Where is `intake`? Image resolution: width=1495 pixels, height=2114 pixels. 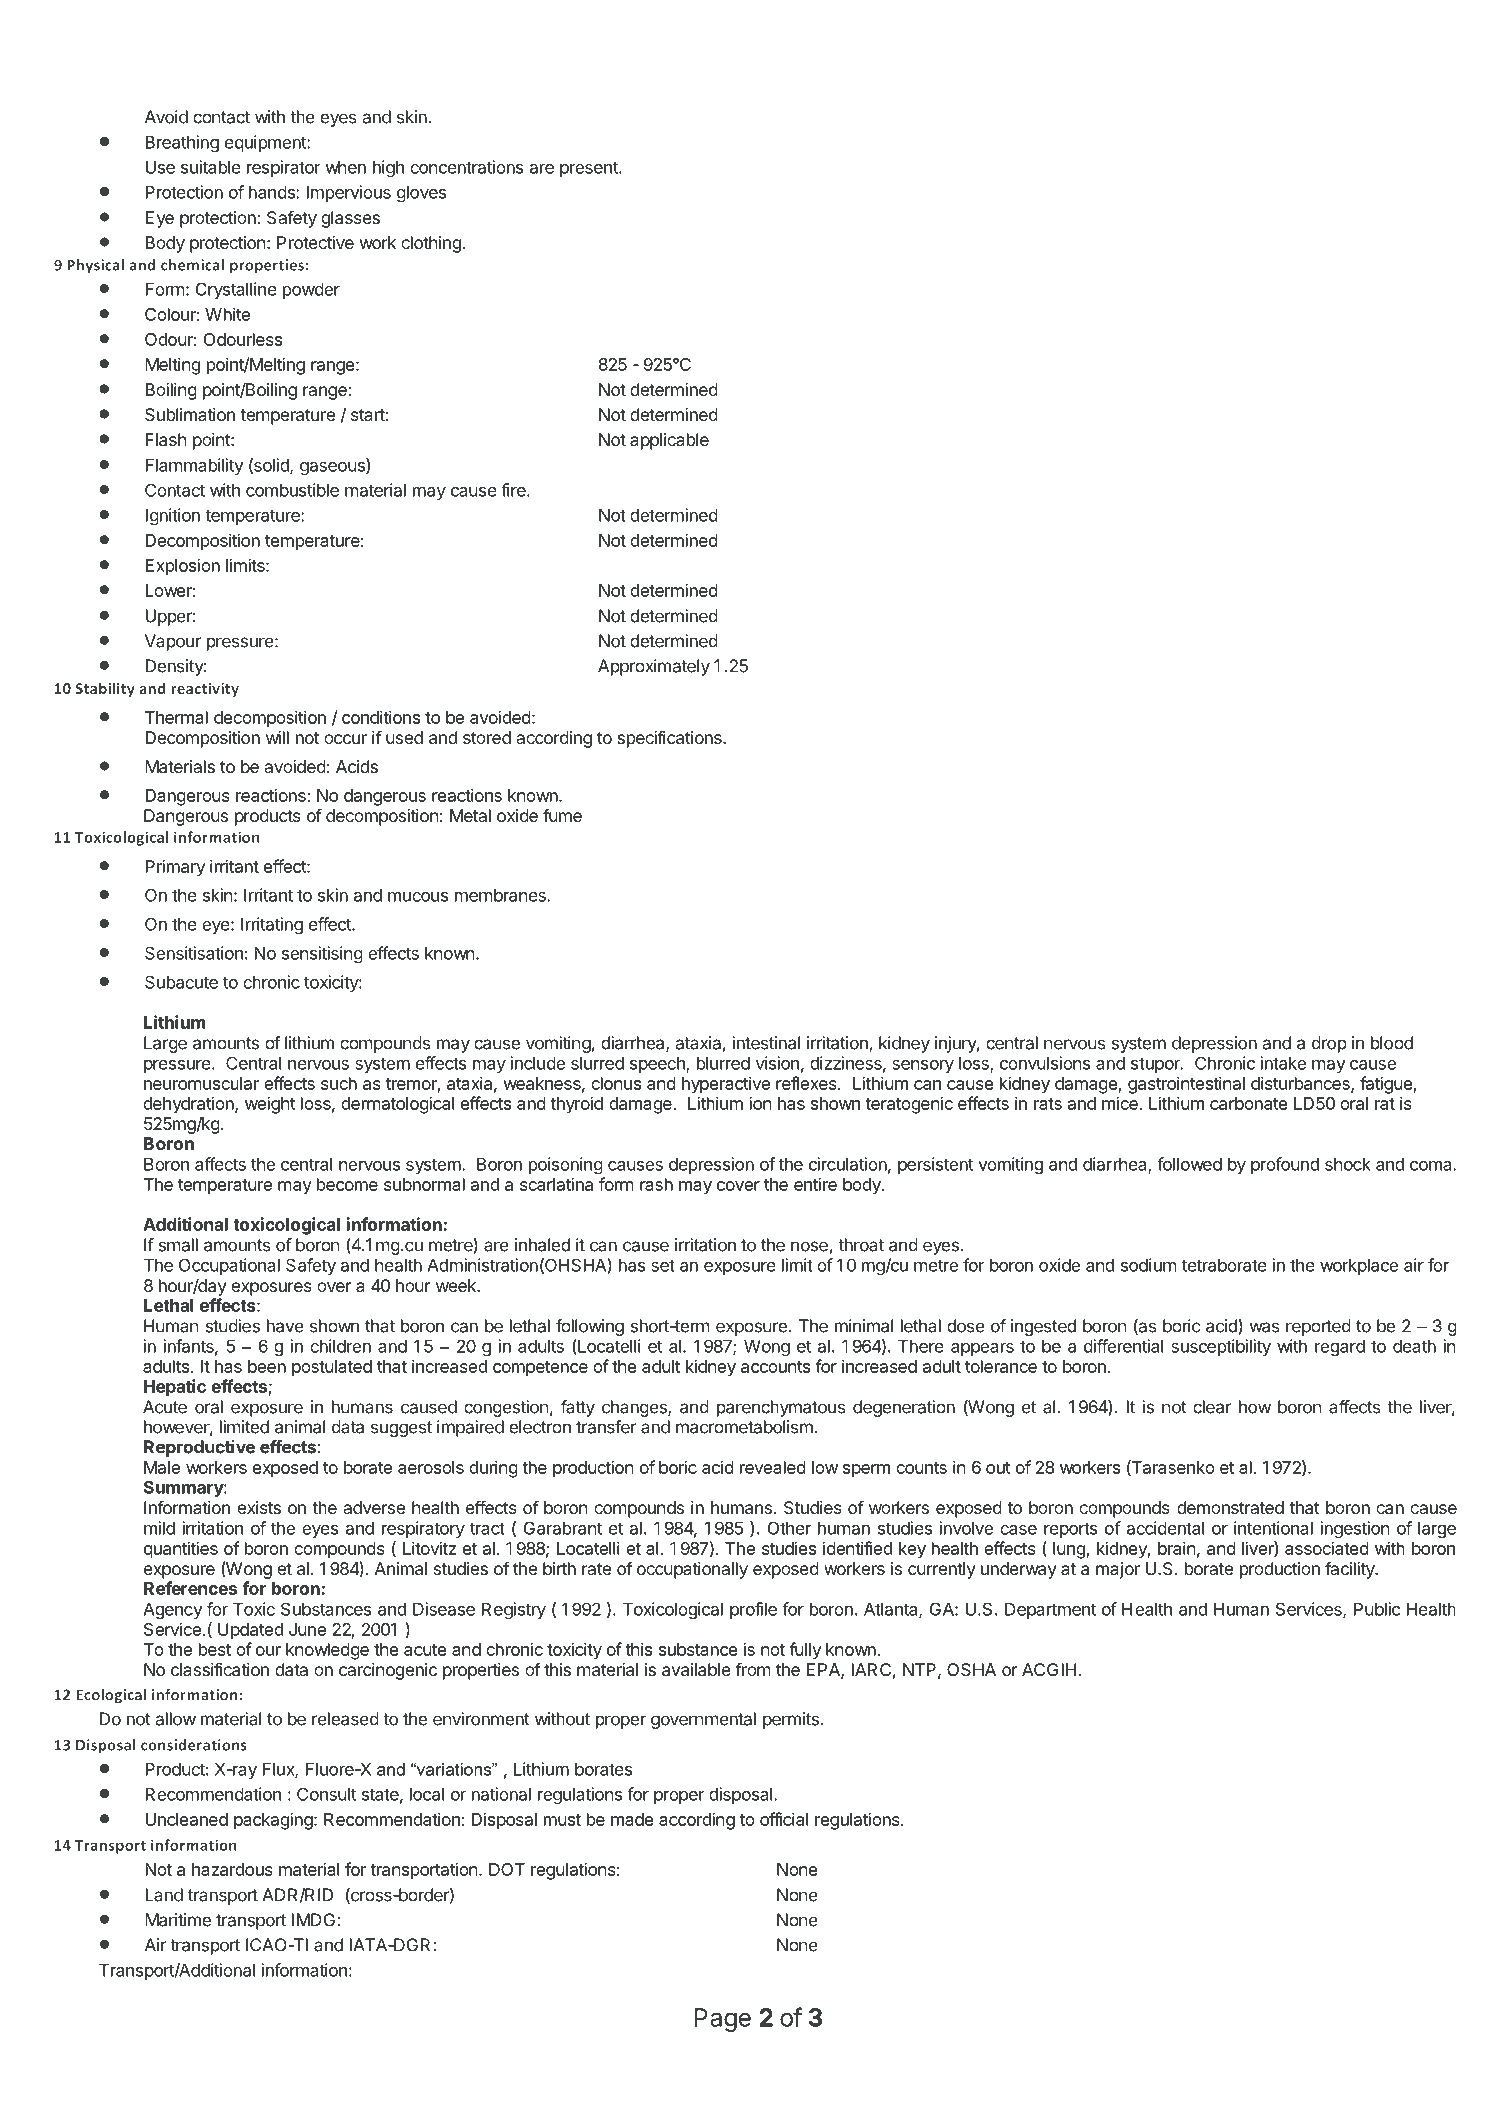 intake is located at coordinates (1283, 1063).
